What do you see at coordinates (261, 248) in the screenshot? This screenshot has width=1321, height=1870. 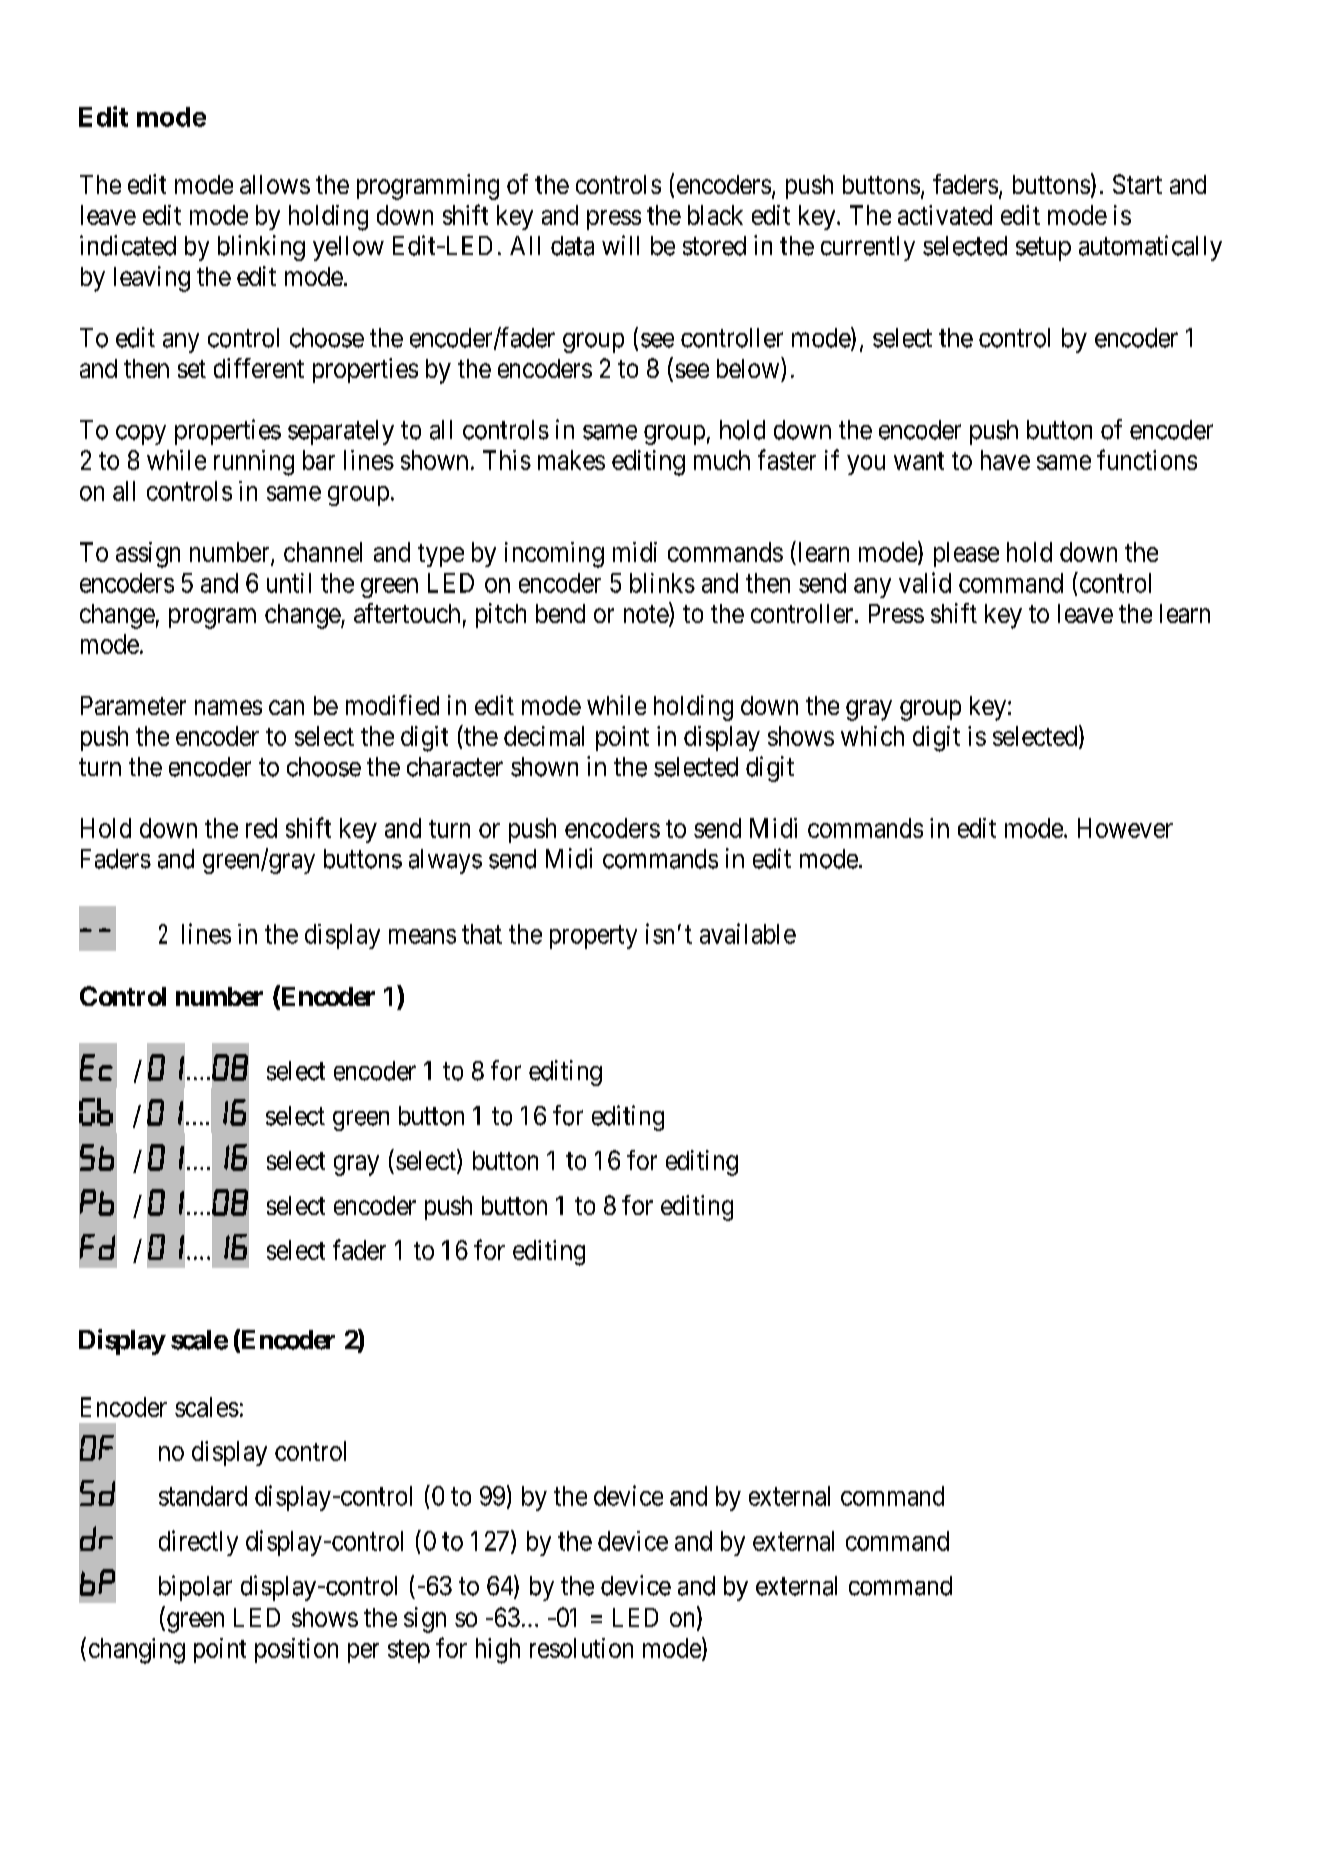 I see `blinking` at bounding box center [261, 248].
